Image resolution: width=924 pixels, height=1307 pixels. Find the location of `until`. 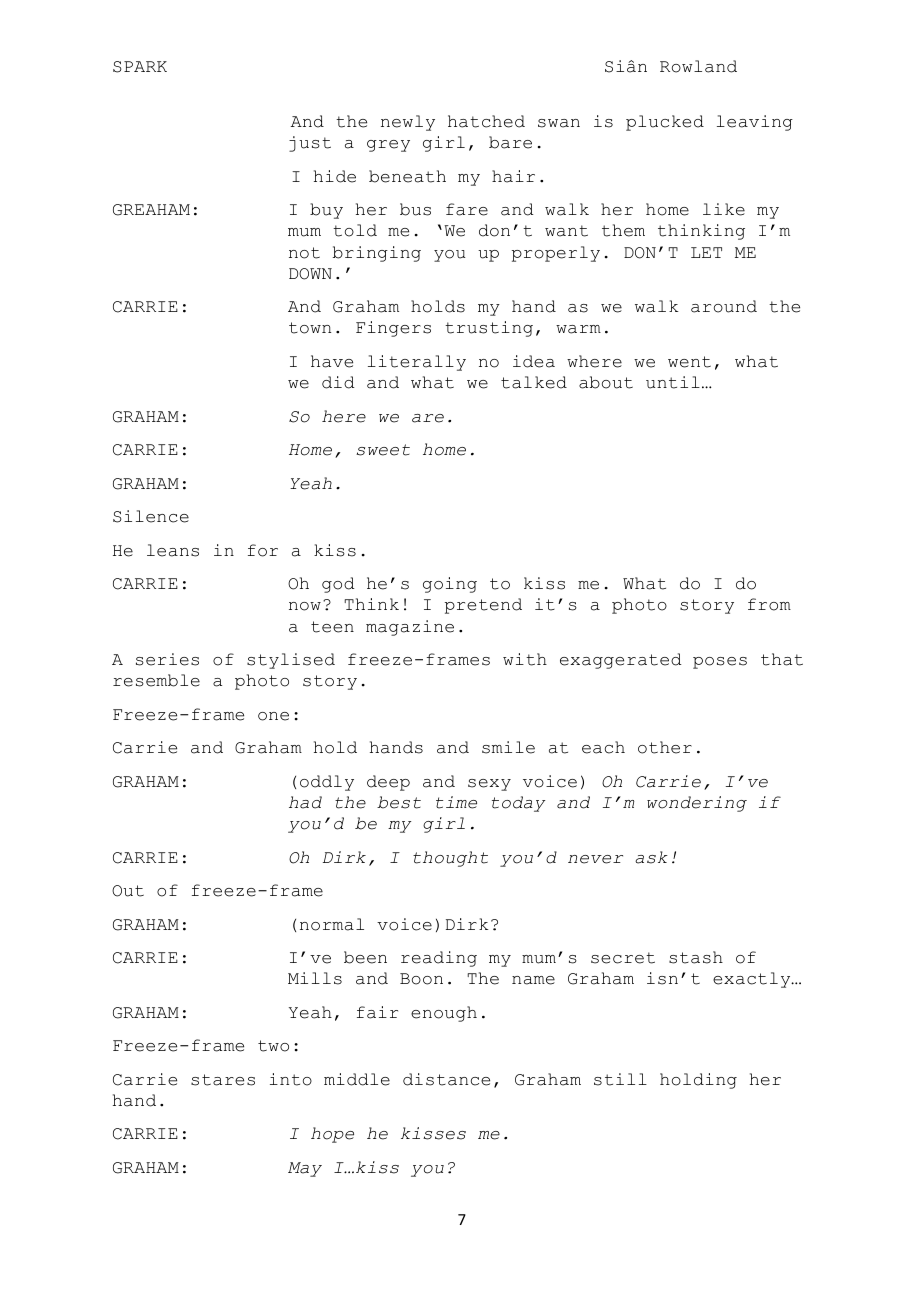

until is located at coordinates (673, 382).
